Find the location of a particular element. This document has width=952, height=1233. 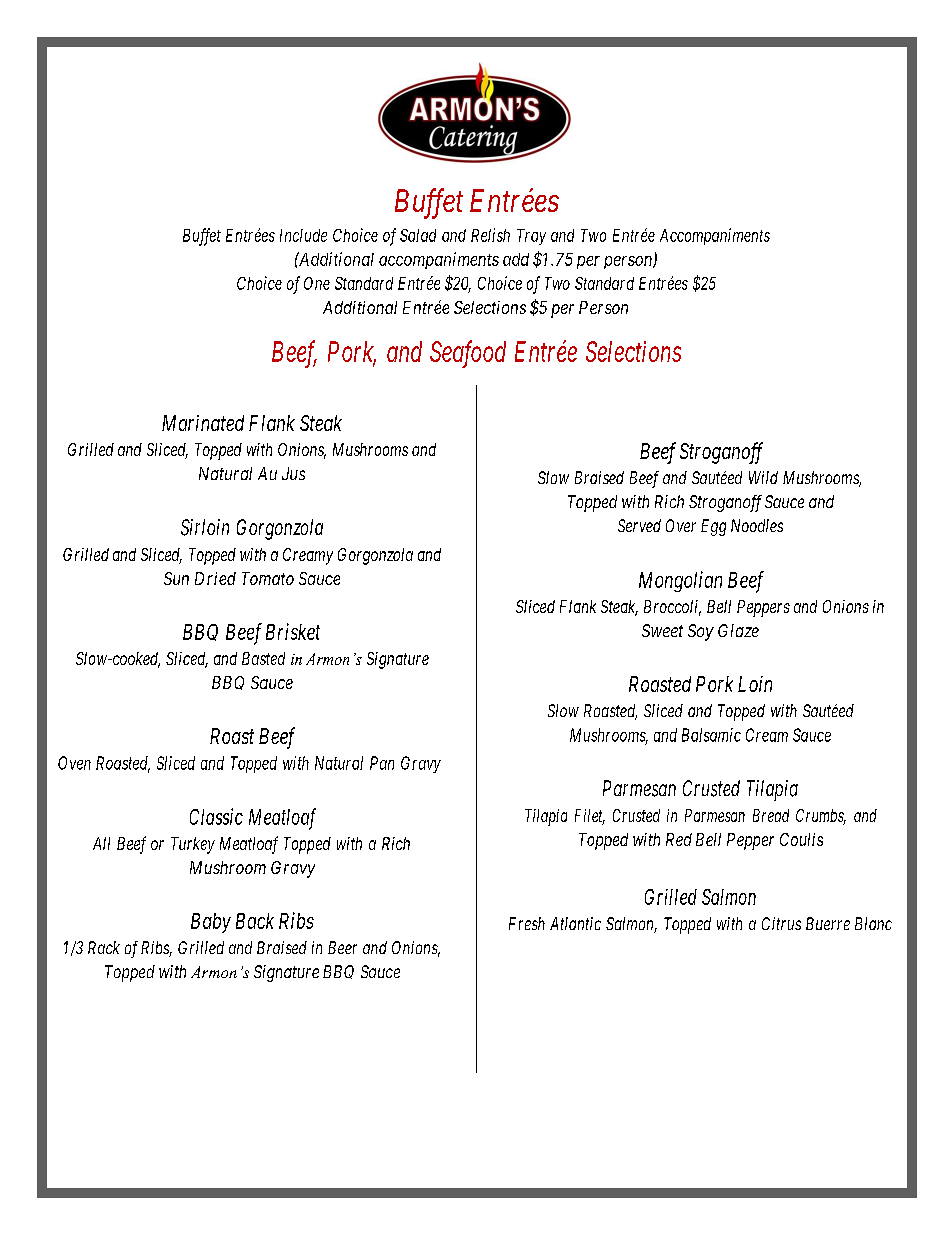

Wild is located at coordinates (763, 477).
